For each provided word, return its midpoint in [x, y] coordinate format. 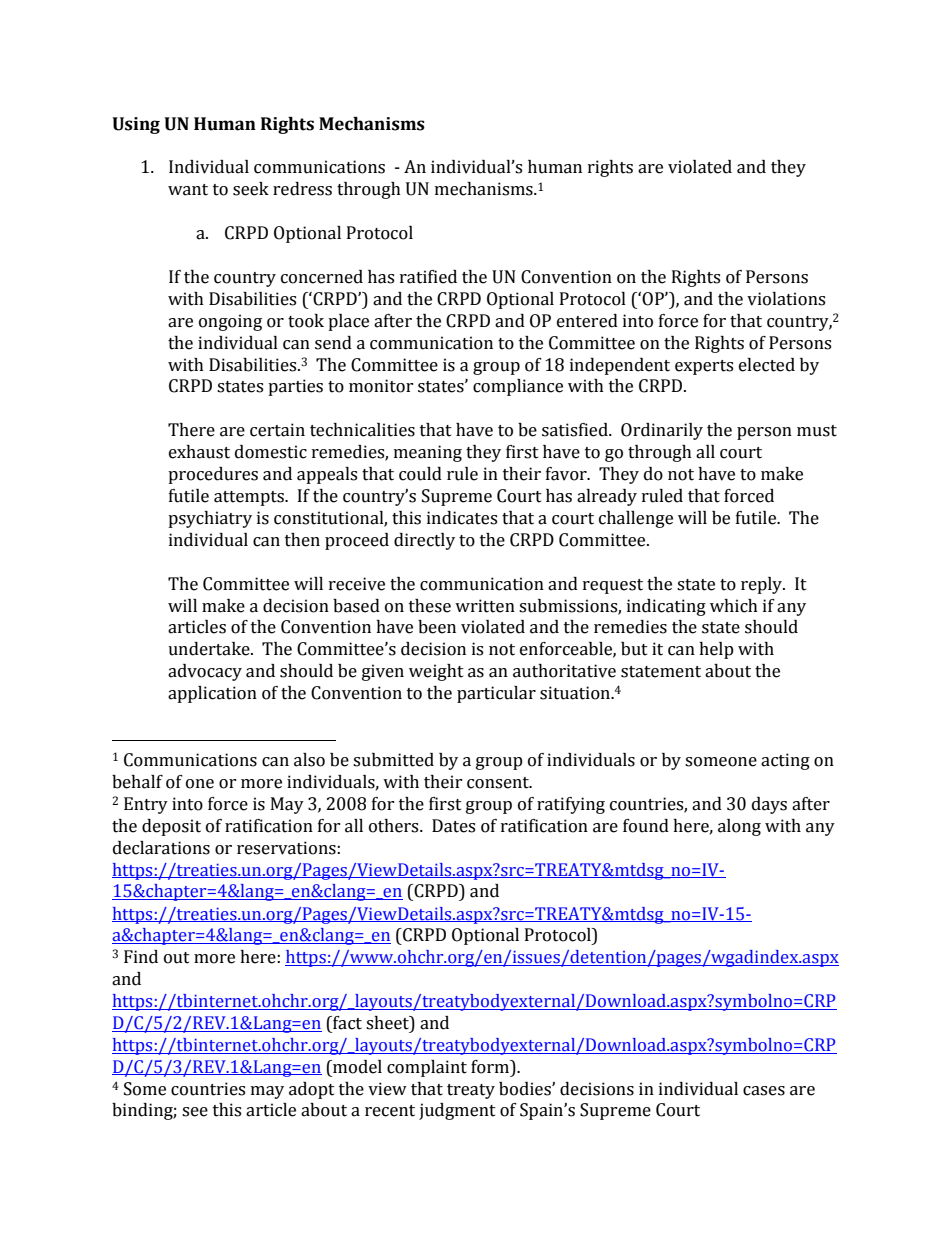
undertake [210, 649]
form [491, 1067]
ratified [428, 277]
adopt [312, 1090]
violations [786, 299]
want [188, 190]
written [485, 606]
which [734, 606]
